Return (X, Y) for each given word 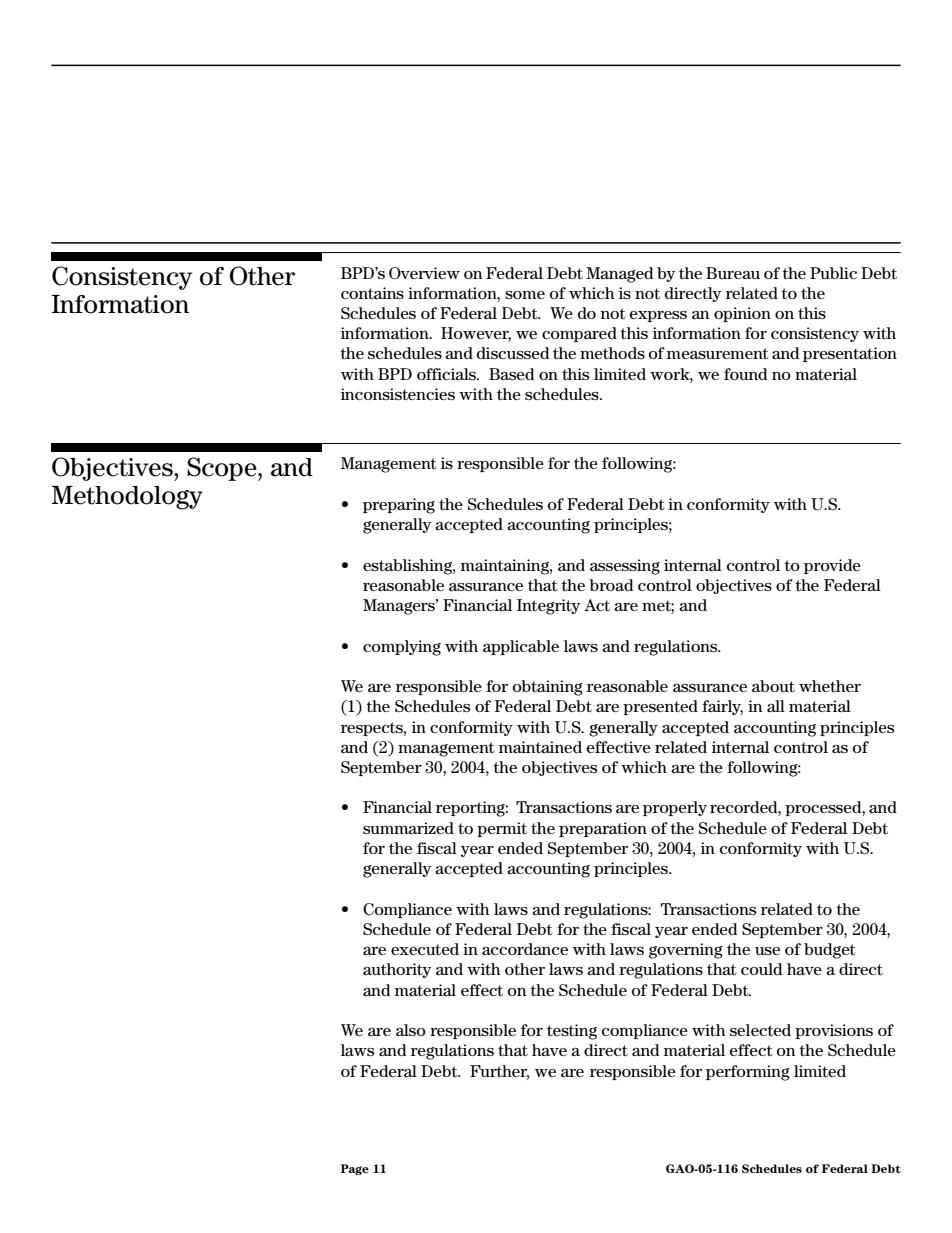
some (525, 295)
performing (748, 1073)
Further (499, 1072)
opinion (742, 314)
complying (402, 648)
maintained (540, 747)
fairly (722, 707)
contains (372, 293)
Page (355, 1169)
